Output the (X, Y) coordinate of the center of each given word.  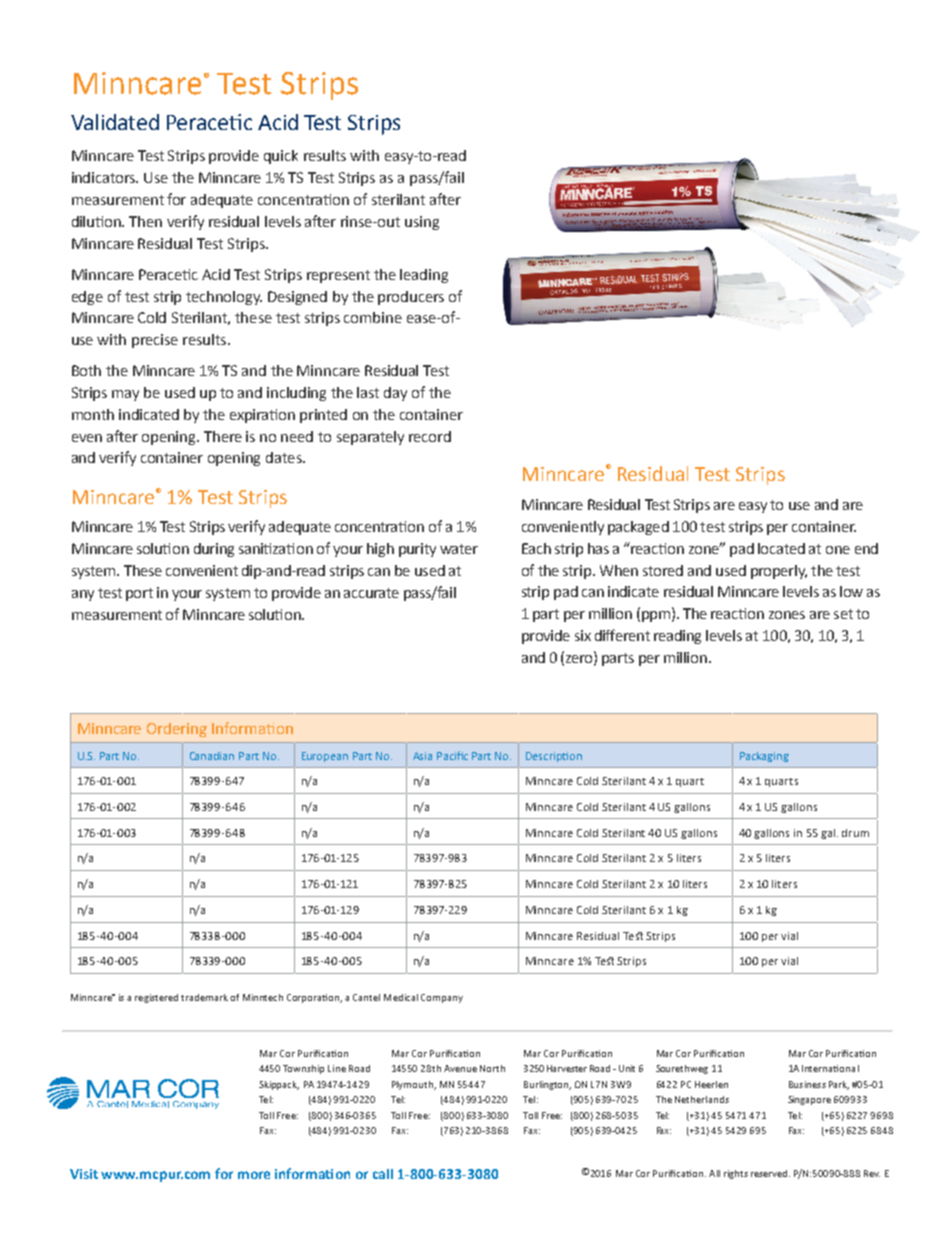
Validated (115, 122)
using (422, 223)
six (583, 635)
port (139, 594)
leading (424, 276)
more (254, 1175)
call (383, 1174)
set (843, 614)
